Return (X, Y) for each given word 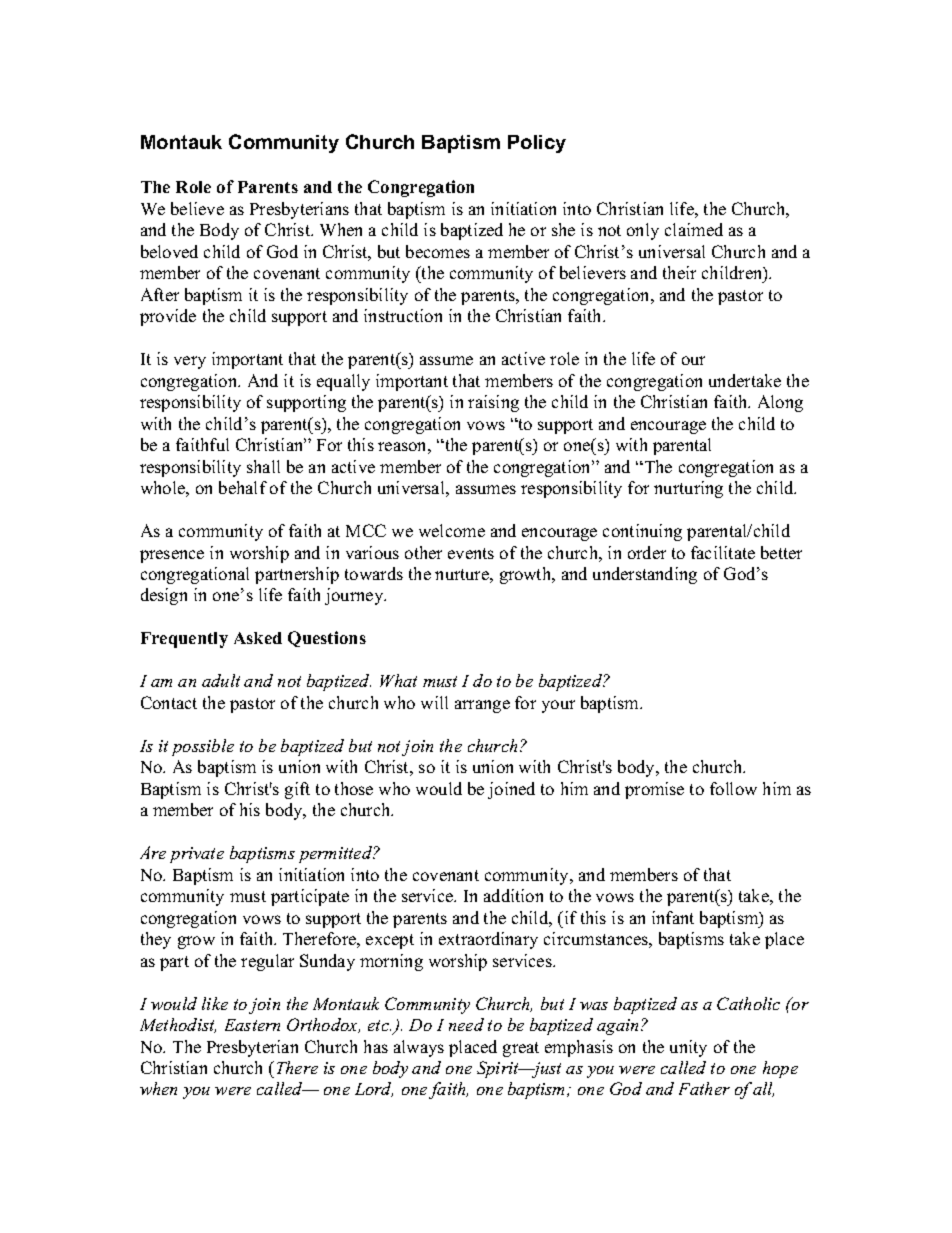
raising (493, 403)
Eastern (252, 1025)
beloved (169, 251)
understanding (645, 575)
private (197, 855)
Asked (258, 638)
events (471, 553)
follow (733, 788)
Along (780, 403)
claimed (694, 229)
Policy (537, 144)
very (190, 362)
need (466, 1024)
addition (513, 895)
